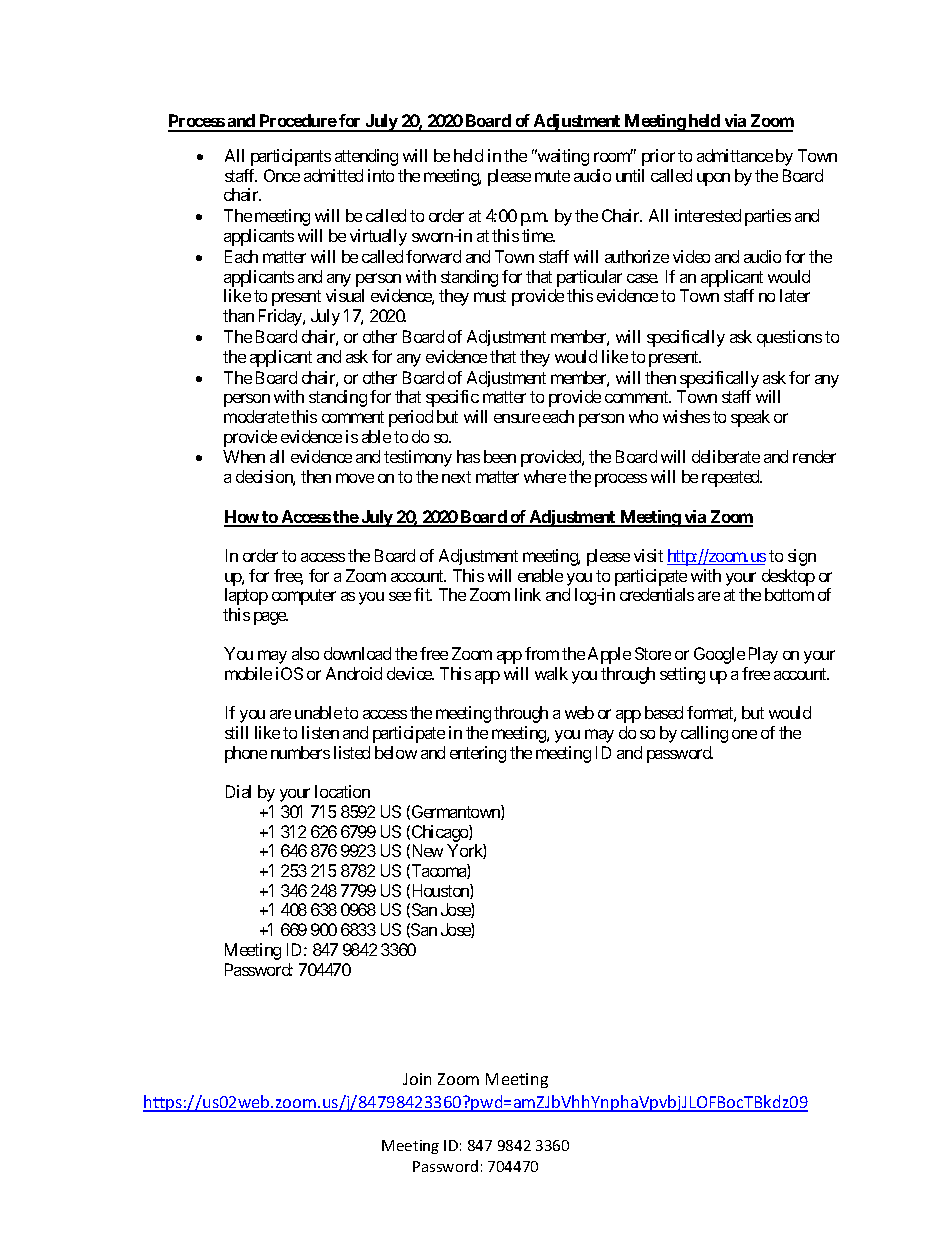 The width and height of the screenshot is (952, 1233). I want to click on location, so click(342, 791).
